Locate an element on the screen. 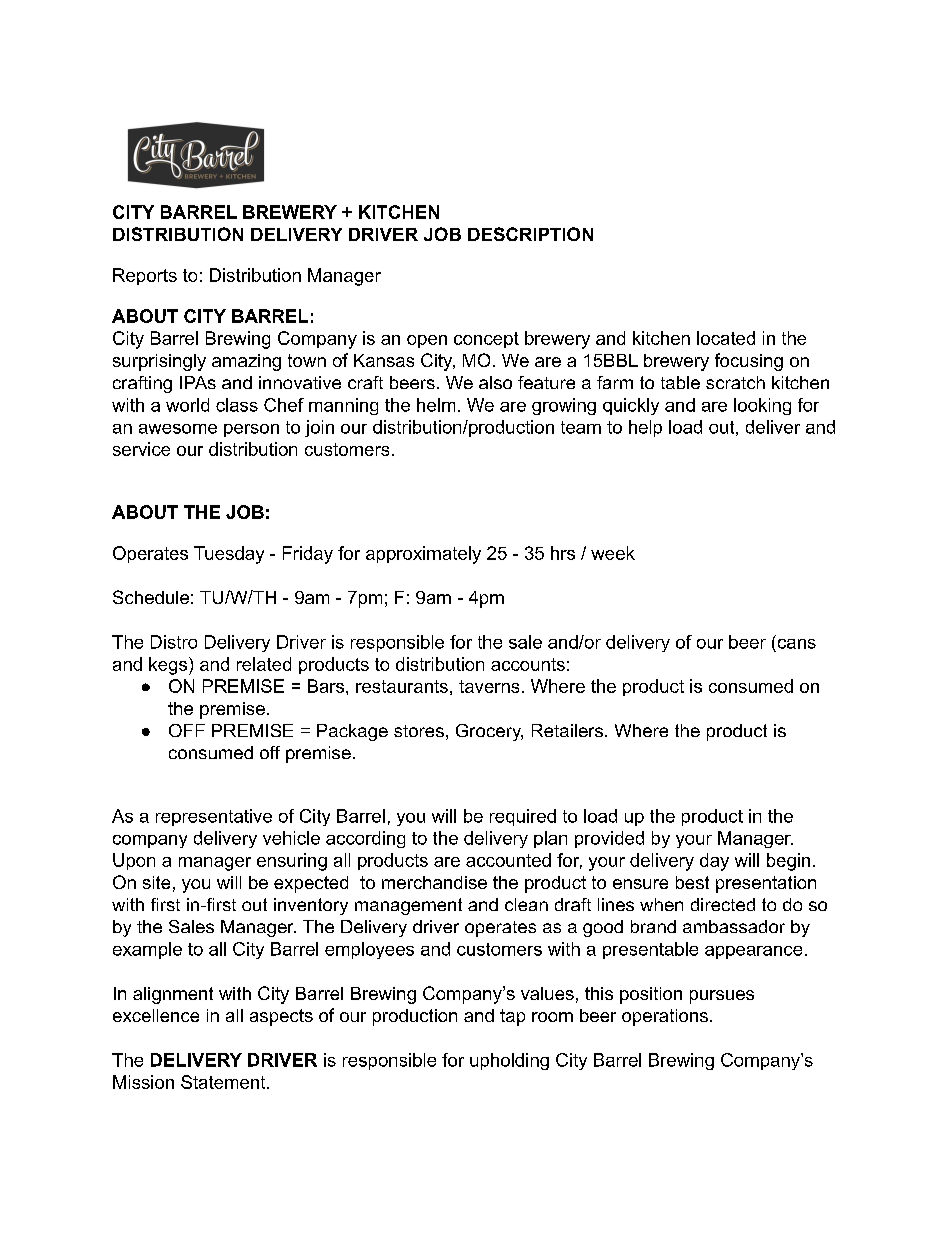  DESCRIPTION is located at coordinates (530, 234).
